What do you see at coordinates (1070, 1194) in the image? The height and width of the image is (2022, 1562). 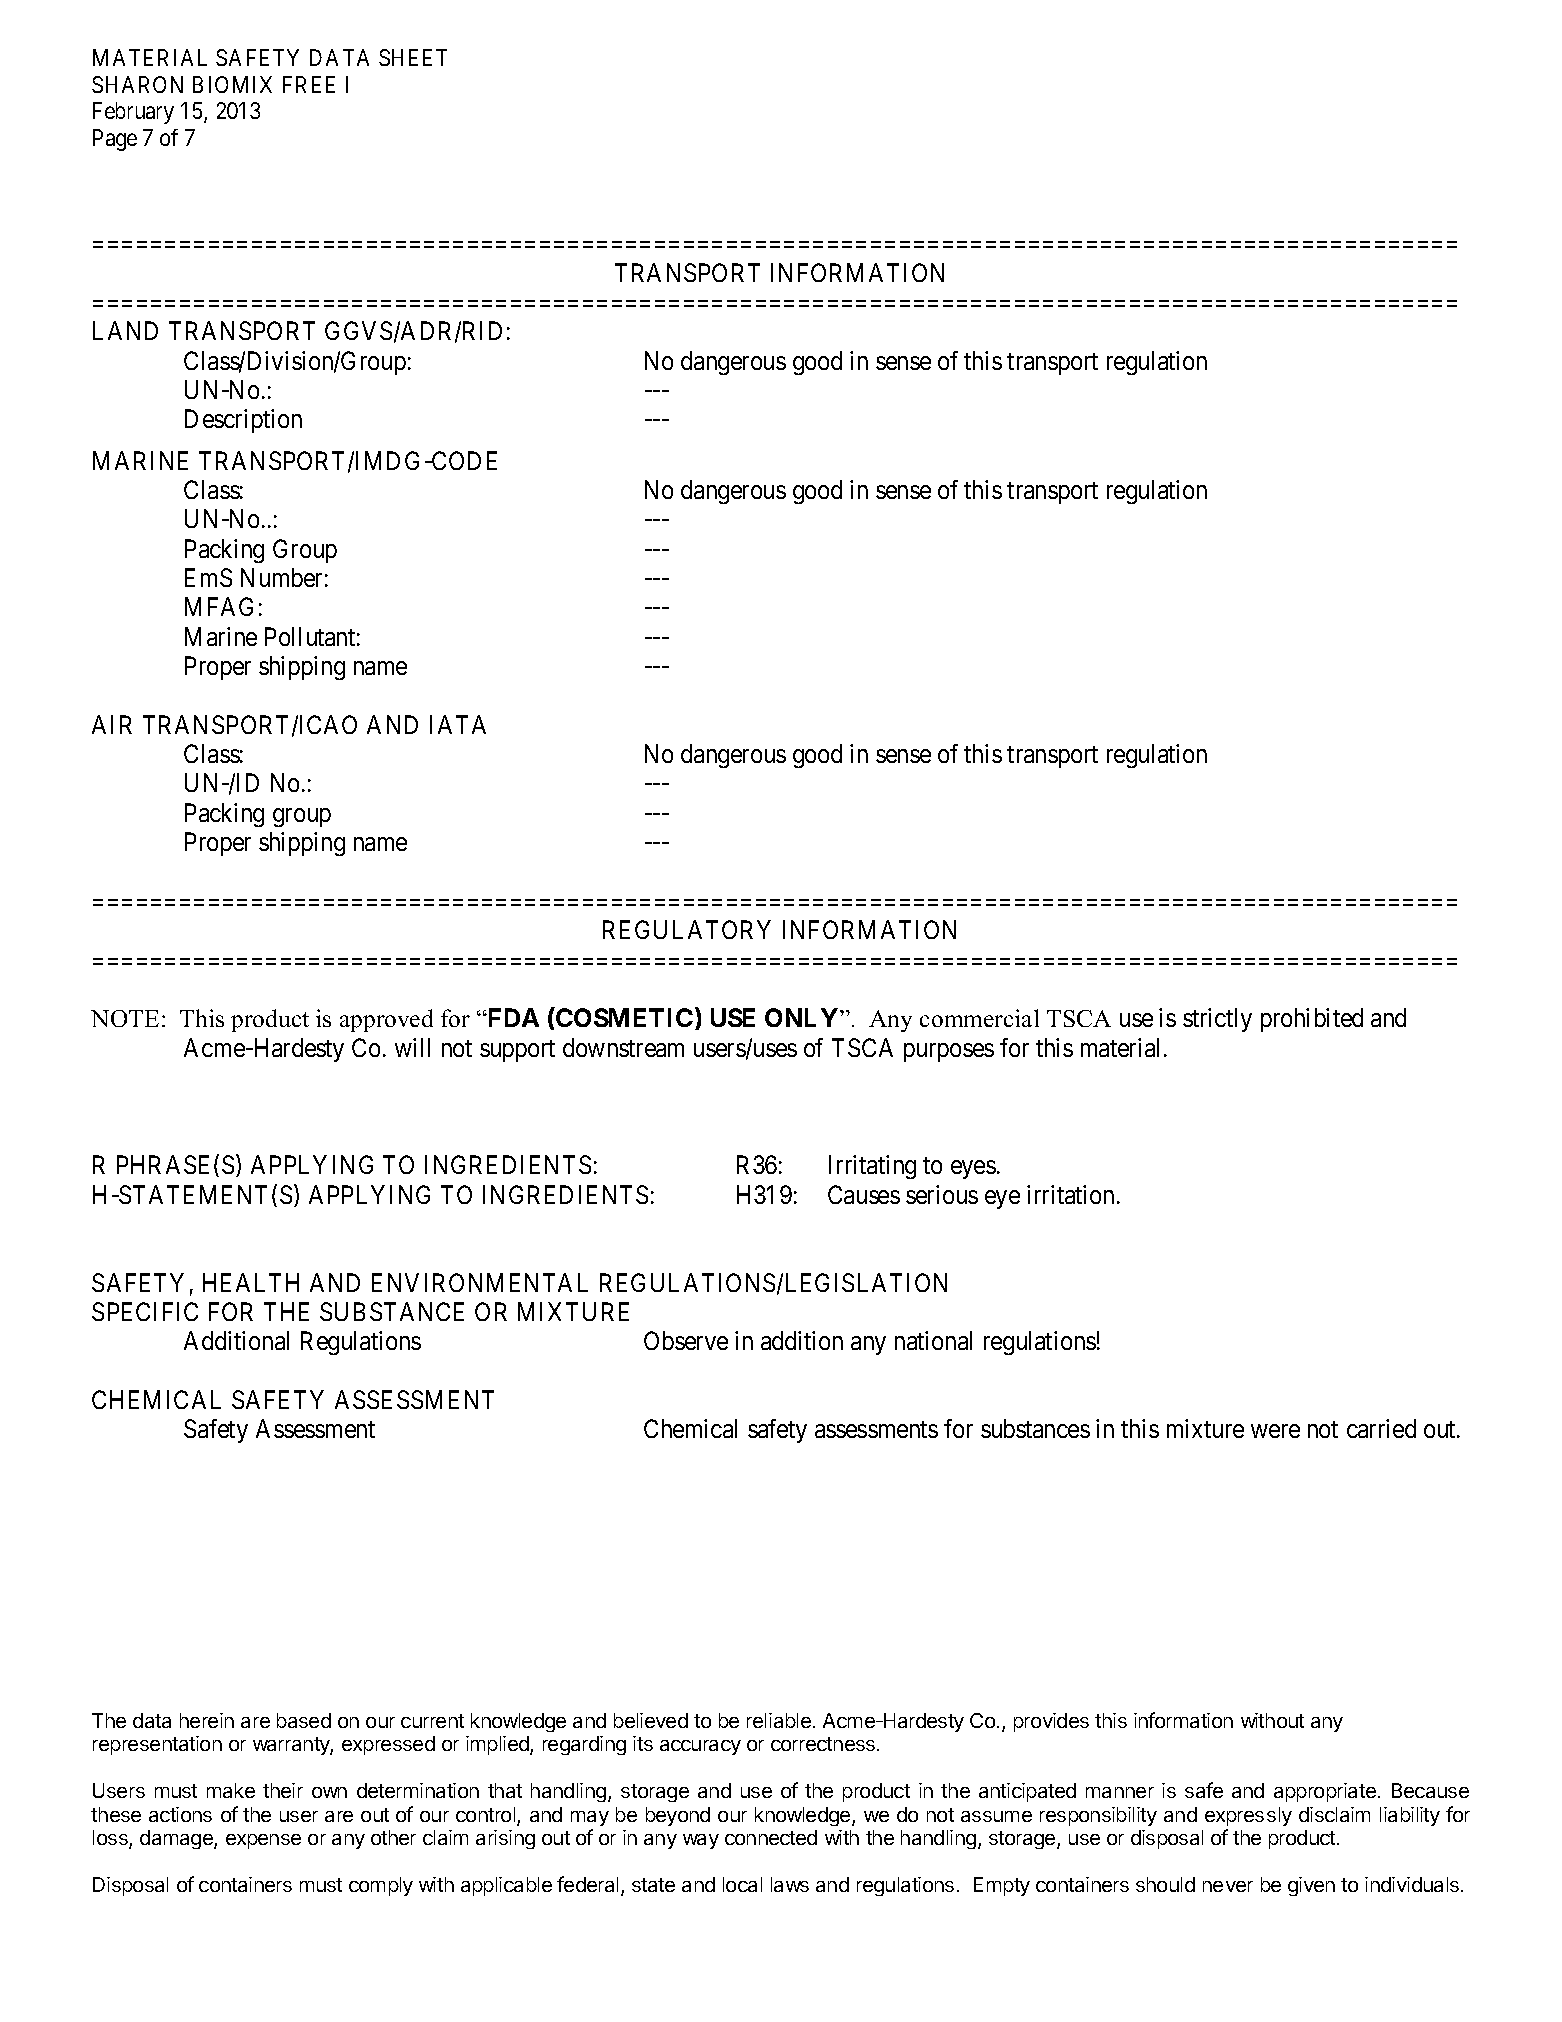 I see `irritation` at bounding box center [1070, 1194].
